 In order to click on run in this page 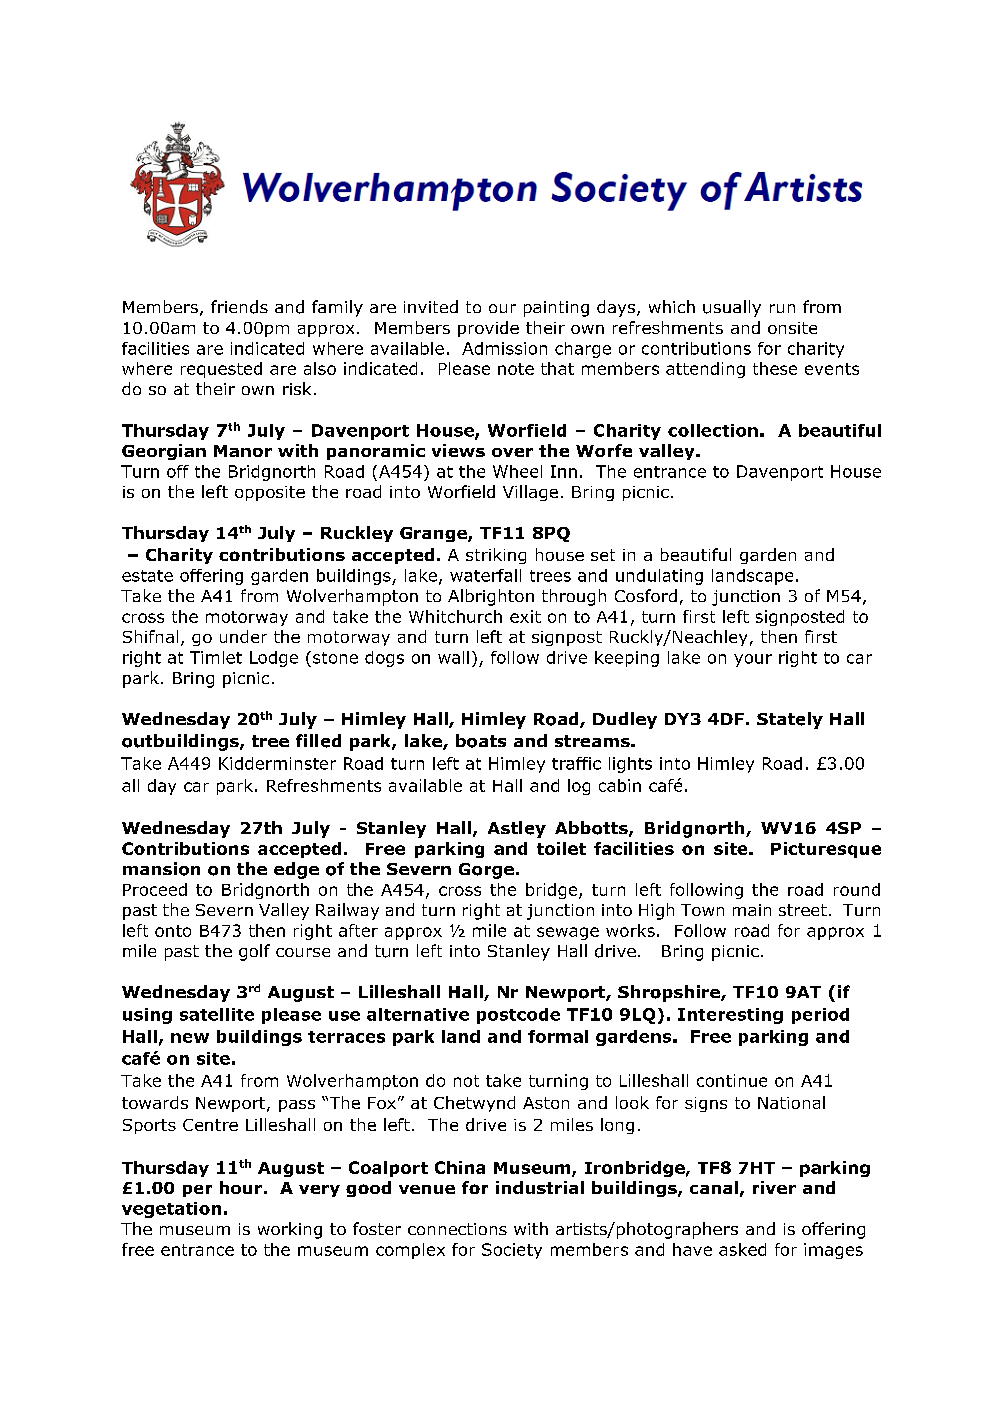, I will do `click(782, 308)`.
